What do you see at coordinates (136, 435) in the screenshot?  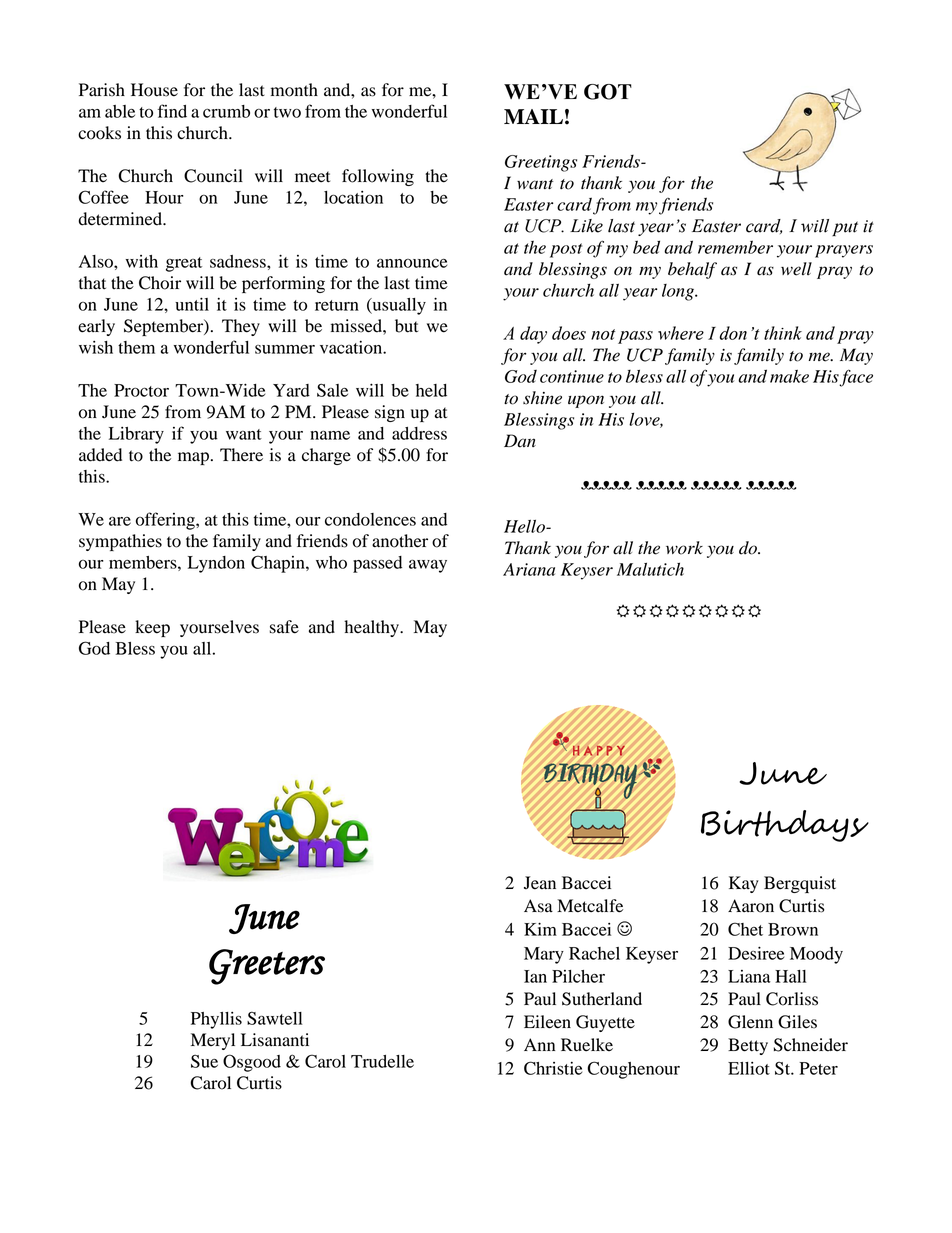 I see `Library` at bounding box center [136, 435].
